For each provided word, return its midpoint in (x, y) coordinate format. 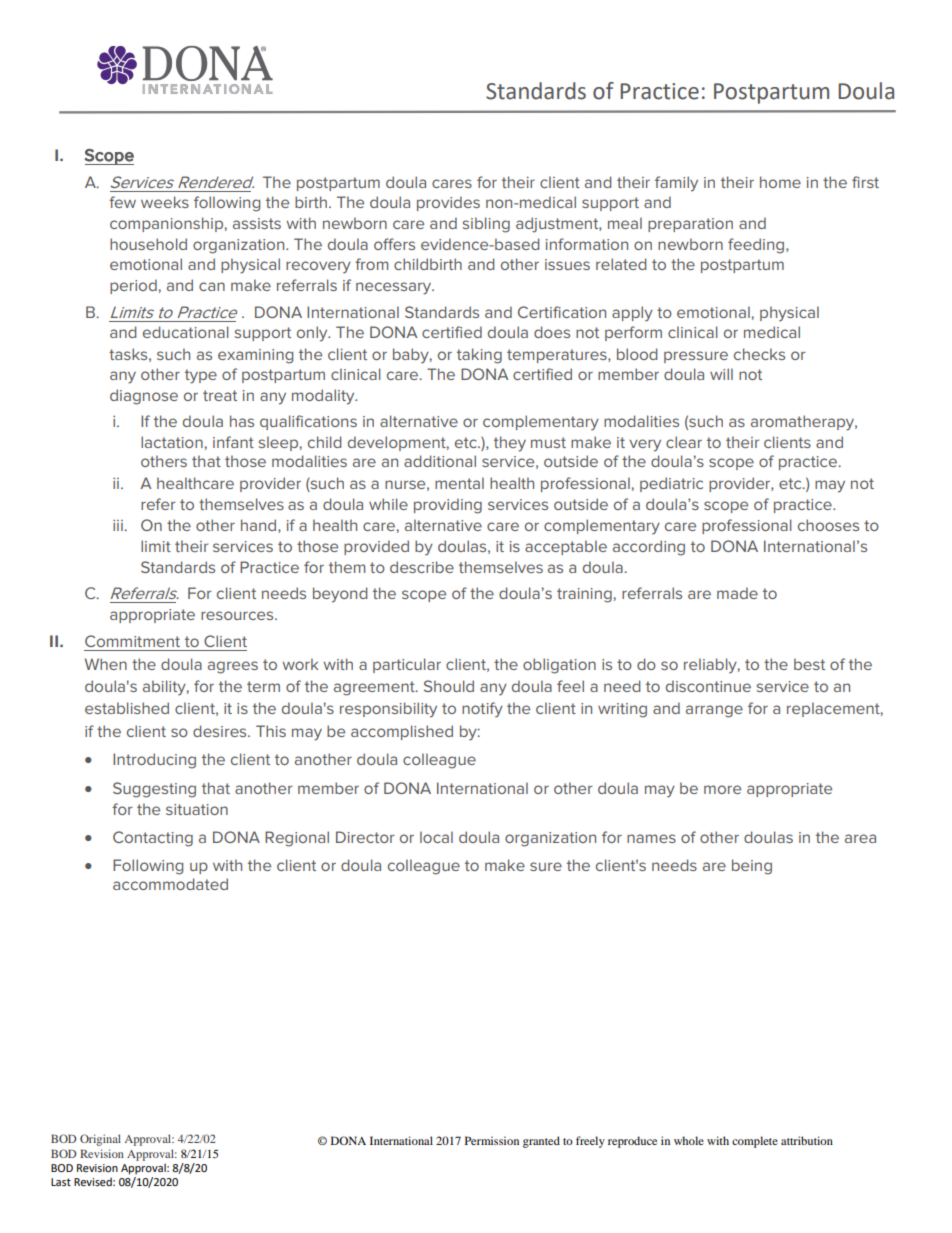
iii (119, 525)
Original (100, 1140)
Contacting (153, 839)
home (780, 182)
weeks (165, 202)
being (752, 867)
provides (448, 203)
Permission (492, 1140)
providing (448, 506)
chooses (828, 525)
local (436, 837)
